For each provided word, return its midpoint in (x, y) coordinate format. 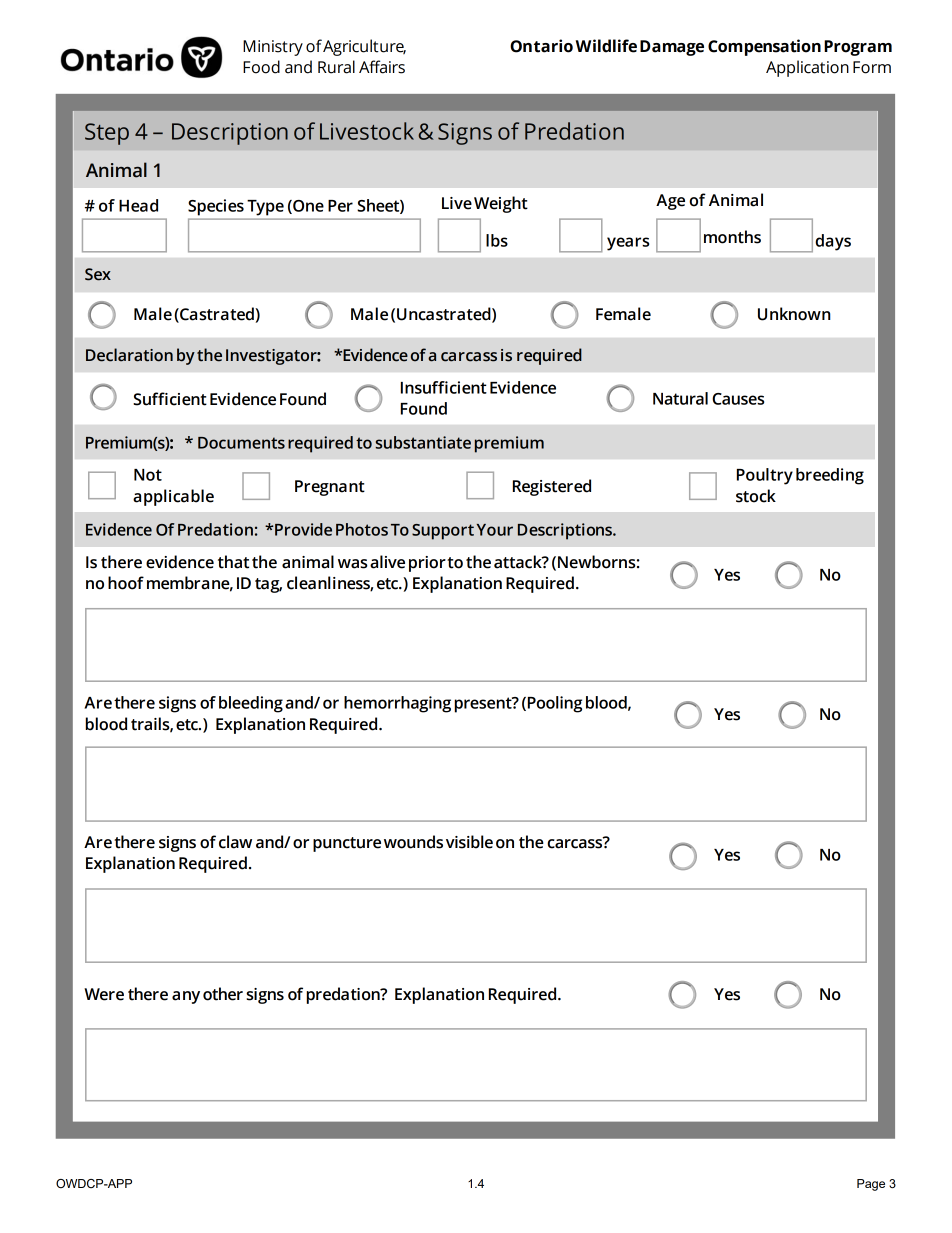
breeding (830, 476)
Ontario (541, 46)
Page (871, 1185)
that (233, 562)
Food (261, 67)
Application (807, 68)
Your (495, 530)
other (223, 994)
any (186, 997)
